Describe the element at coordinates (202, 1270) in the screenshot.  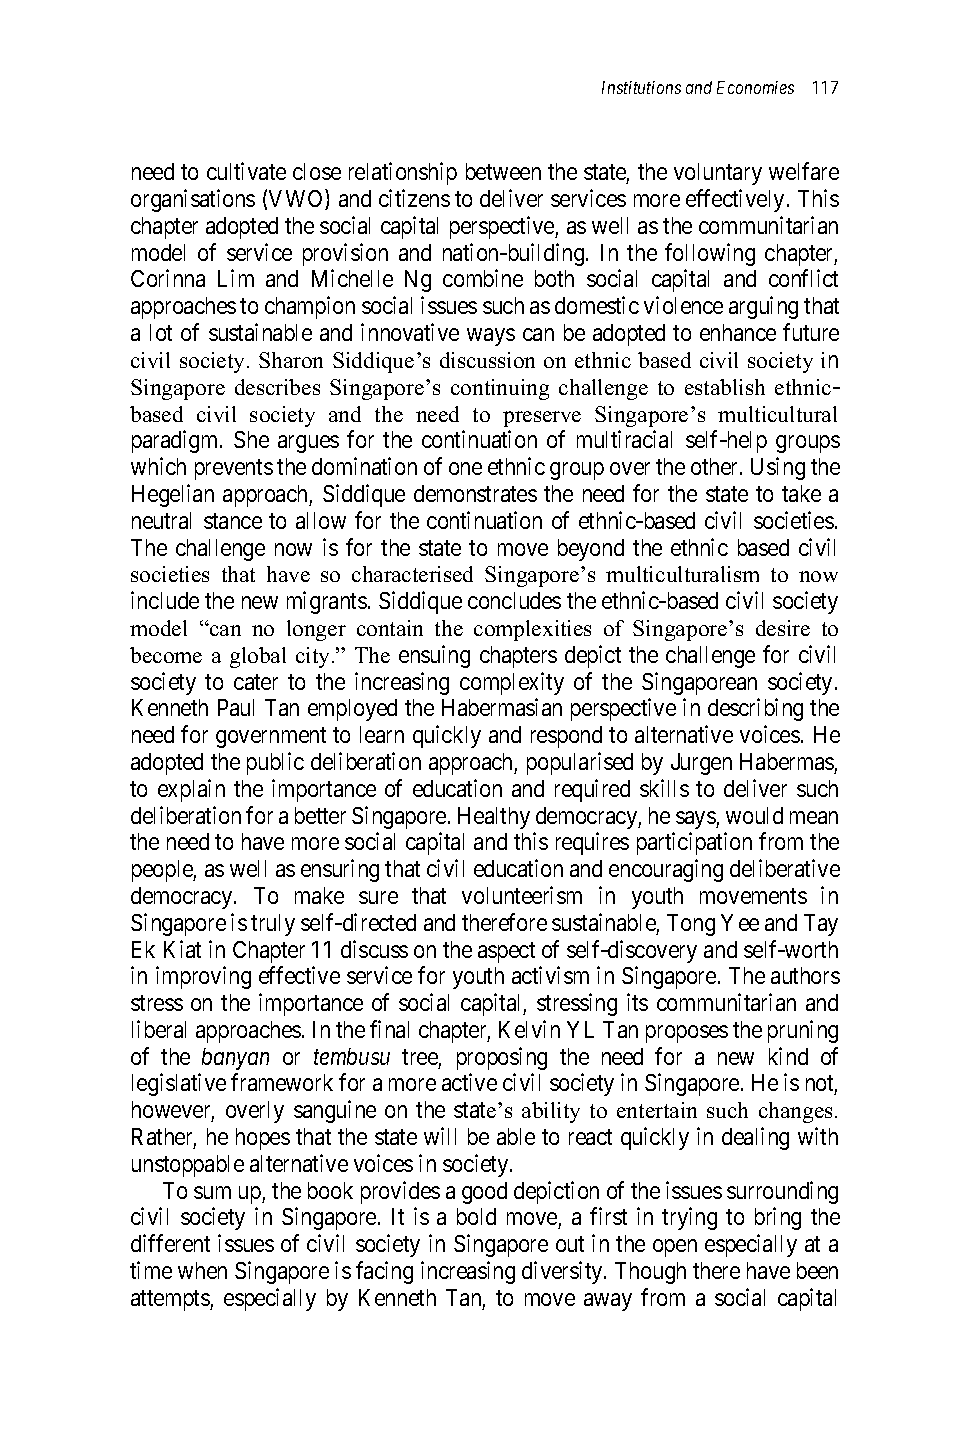
I see `when` at that location.
